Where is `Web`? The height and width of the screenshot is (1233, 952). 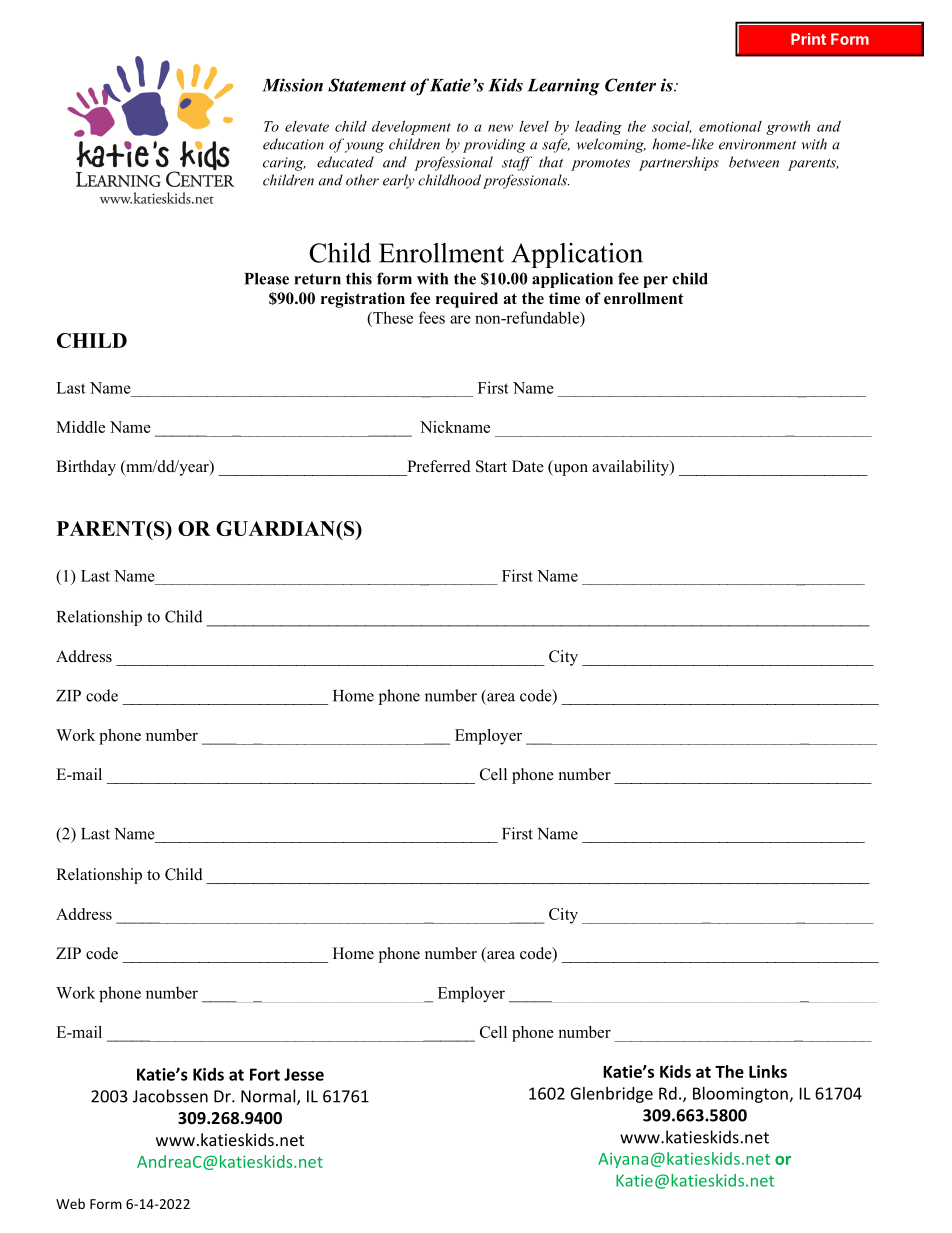 Web is located at coordinates (70, 1203).
